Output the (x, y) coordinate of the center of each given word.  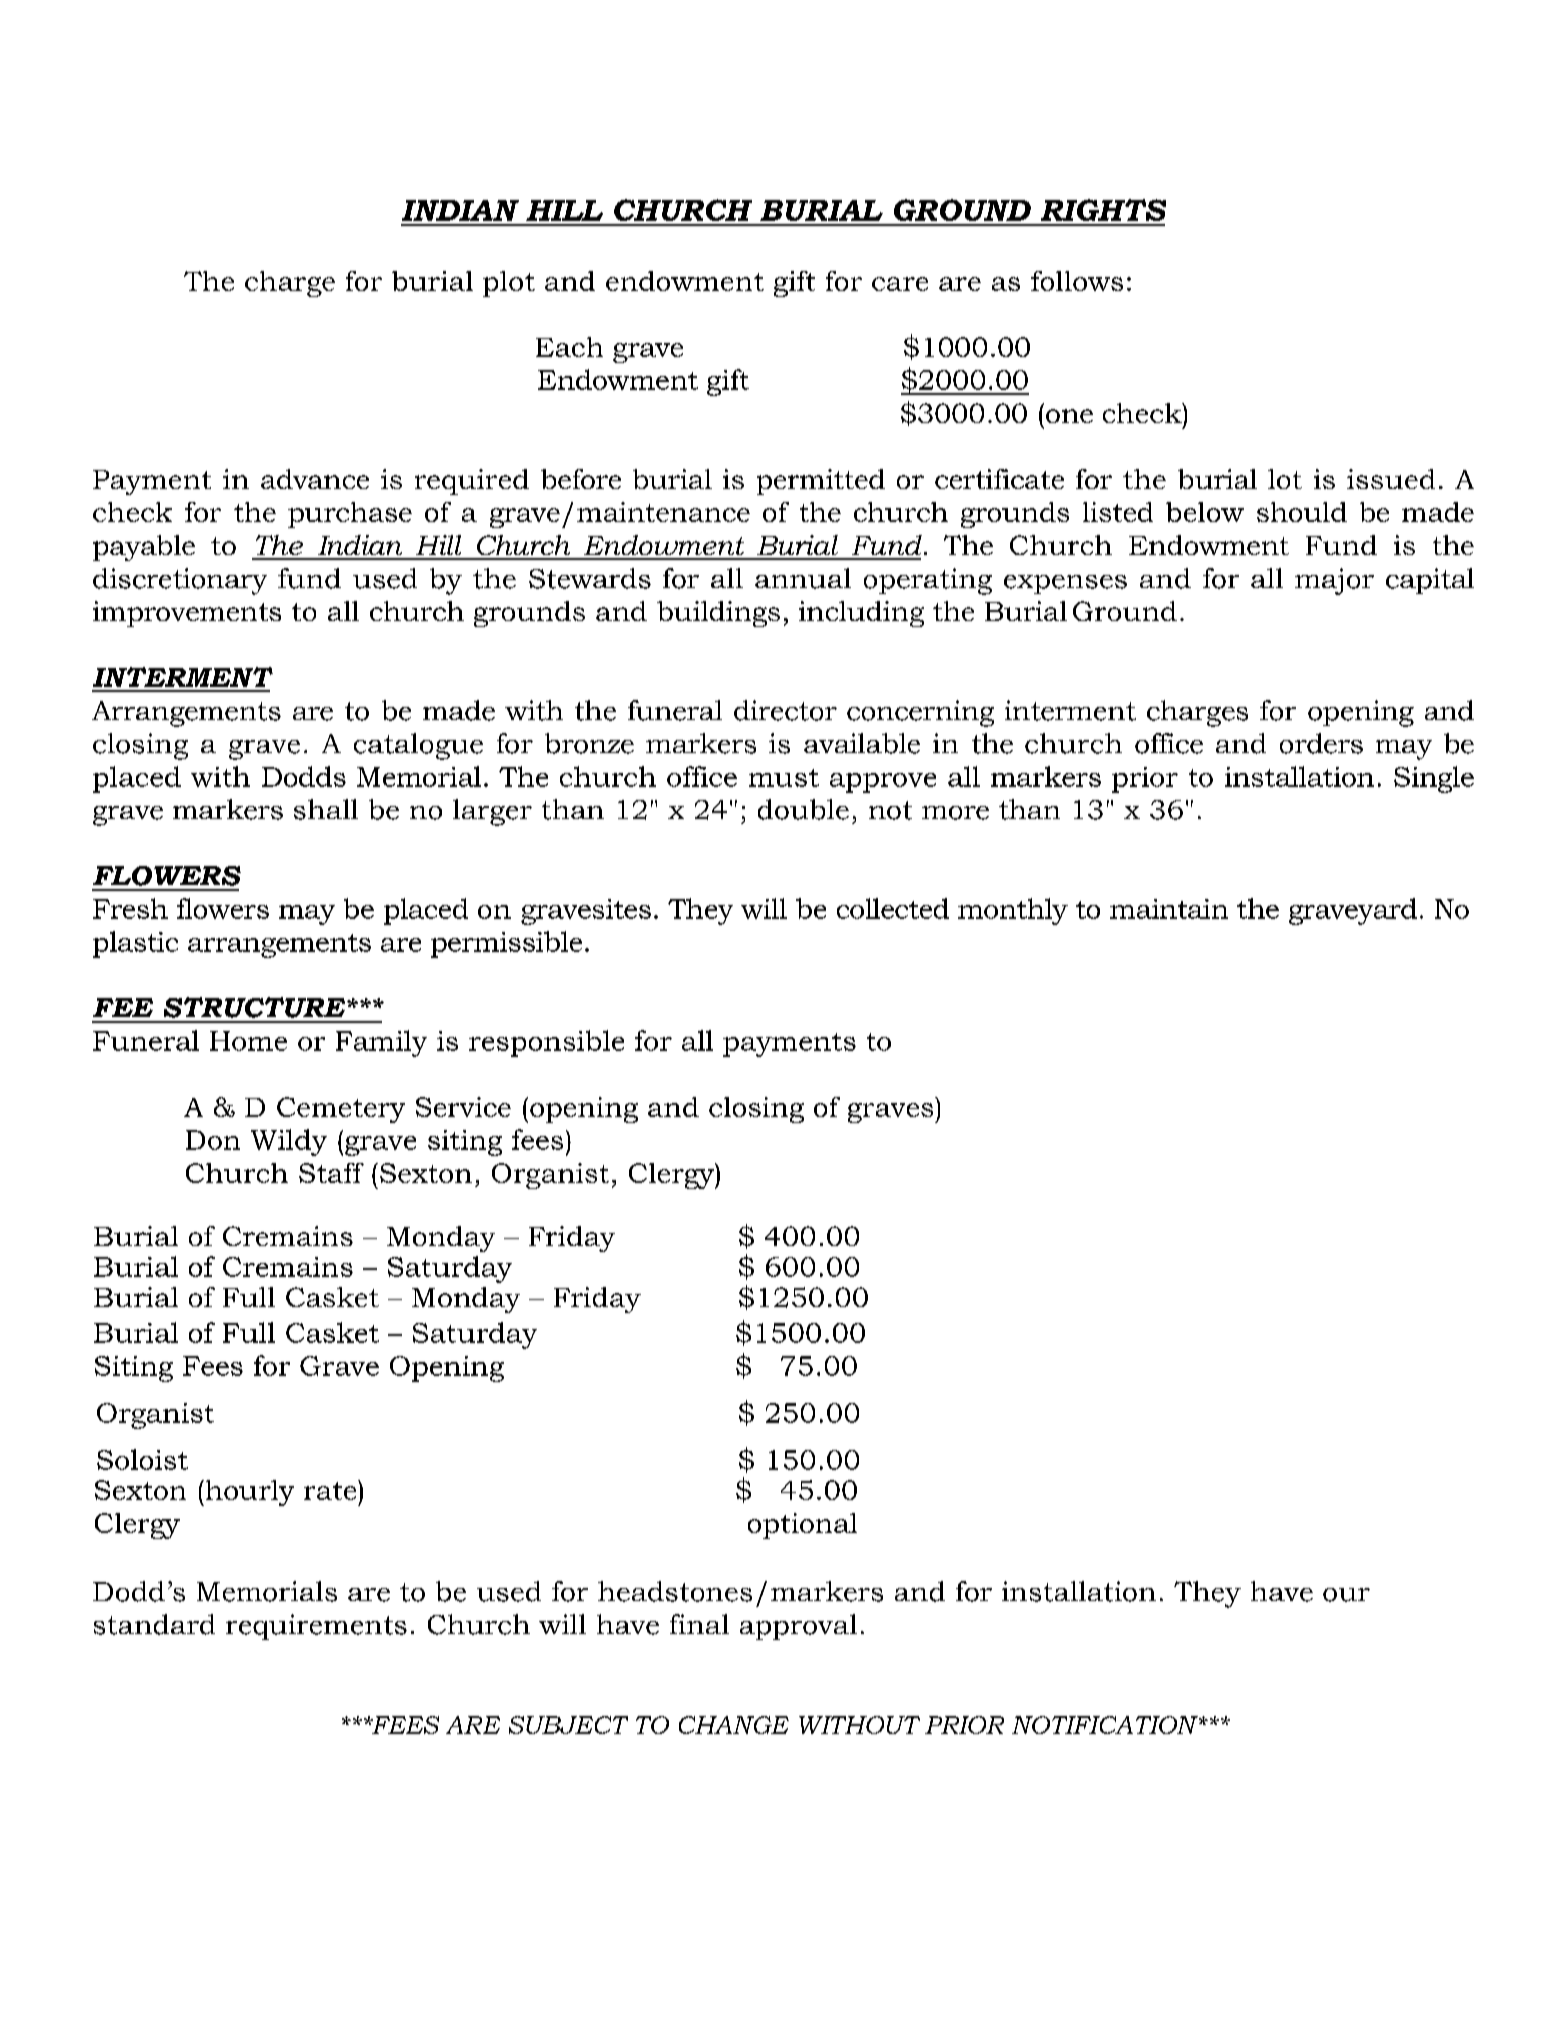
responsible (546, 1043)
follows (1077, 281)
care (900, 284)
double (803, 809)
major (1334, 581)
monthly (1013, 911)
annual (803, 578)
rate (331, 1490)
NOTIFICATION (1106, 1725)
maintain (1169, 909)
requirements (316, 1627)
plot (509, 284)
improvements (187, 614)
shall (326, 809)
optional (802, 1526)
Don (213, 1140)
